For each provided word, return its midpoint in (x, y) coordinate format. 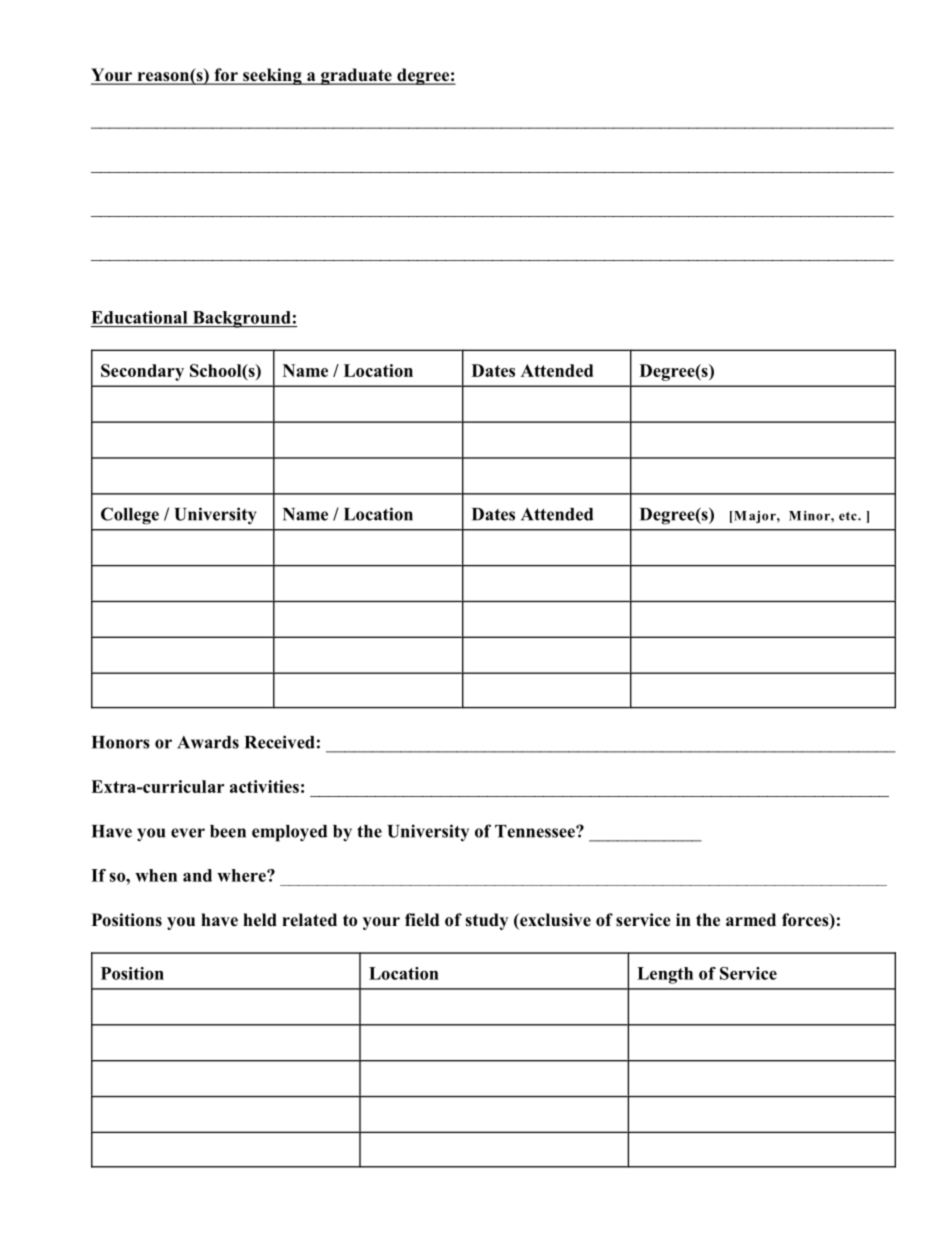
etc (849, 516)
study (486, 921)
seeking (272, 76)
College (130, 516)
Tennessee (536, 831)
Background (241, 319)
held (260, 920)
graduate (356, 76)
